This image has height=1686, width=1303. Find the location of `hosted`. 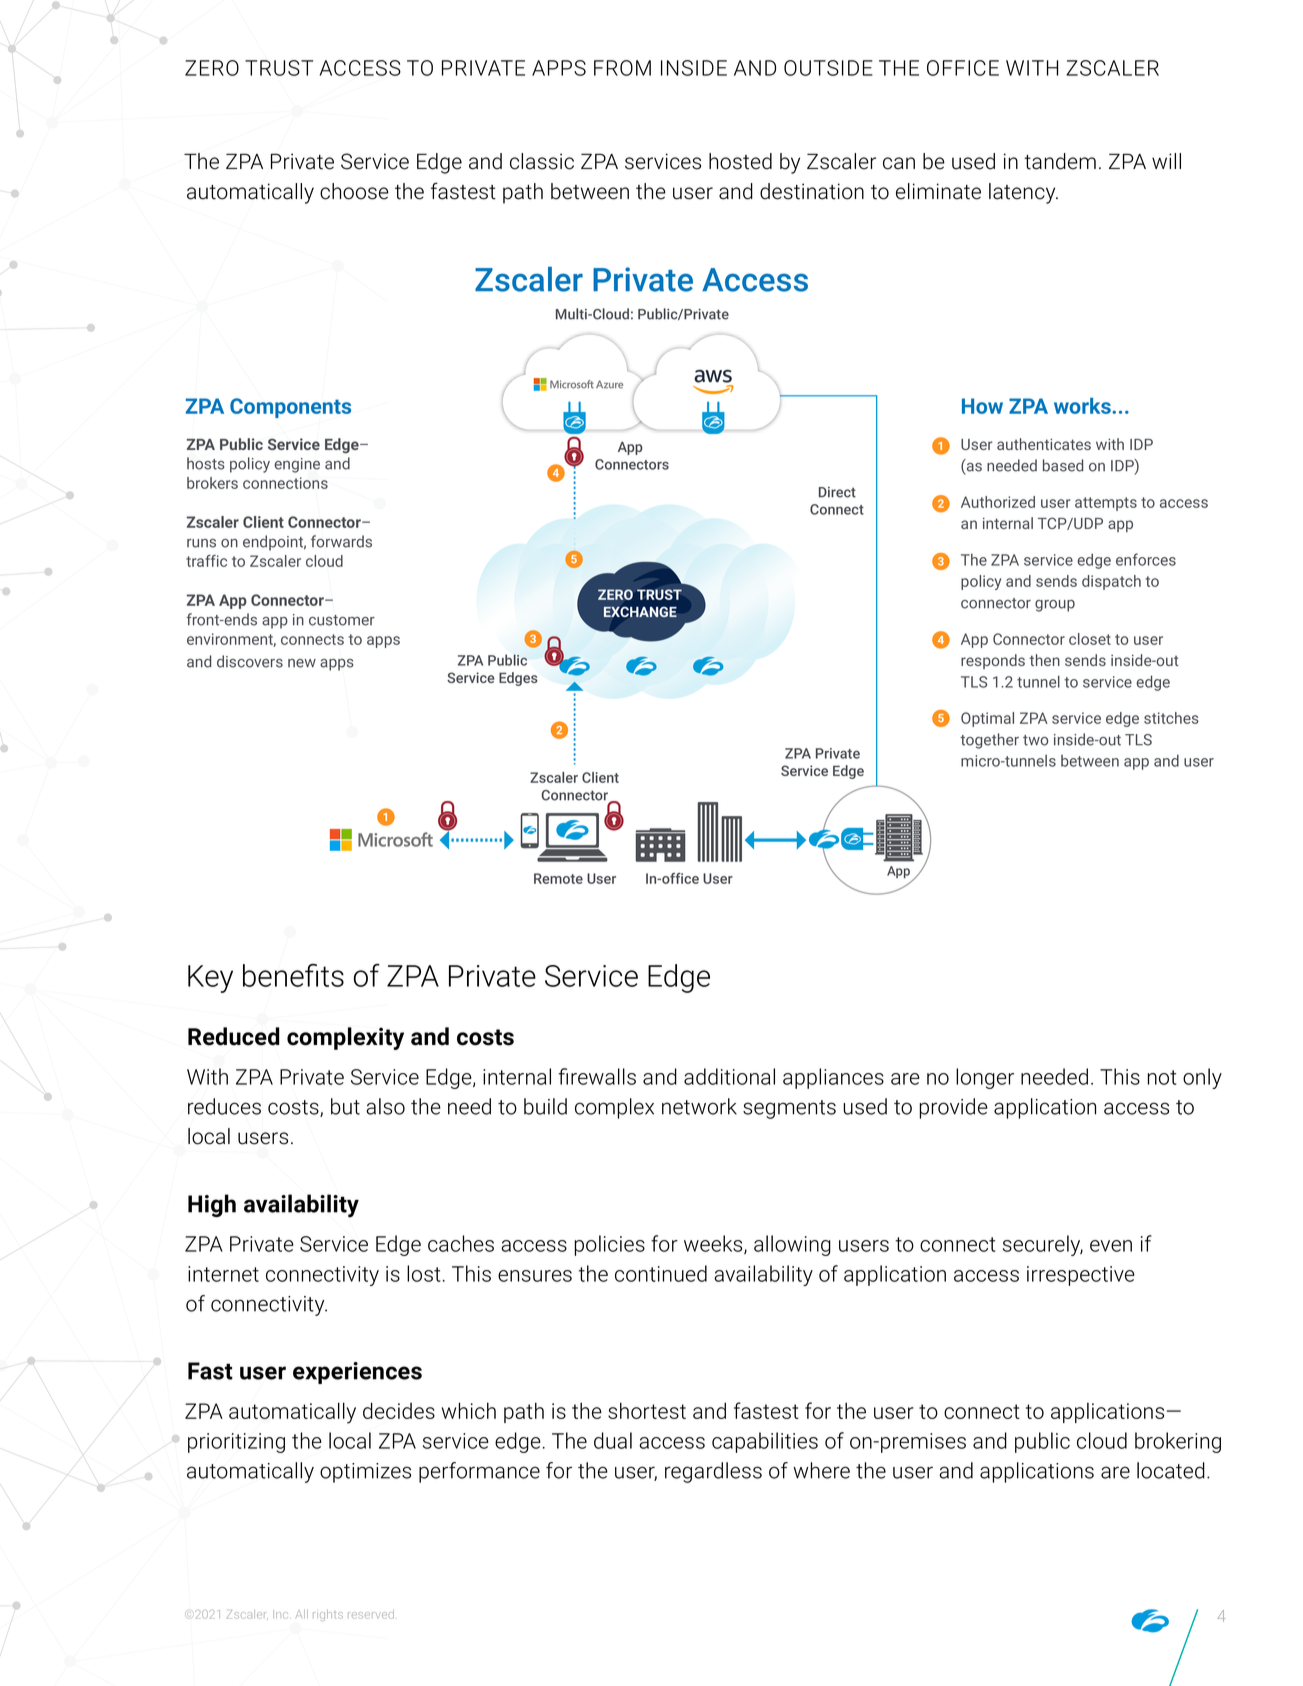

hosted is located at coordinates (740, 161).
